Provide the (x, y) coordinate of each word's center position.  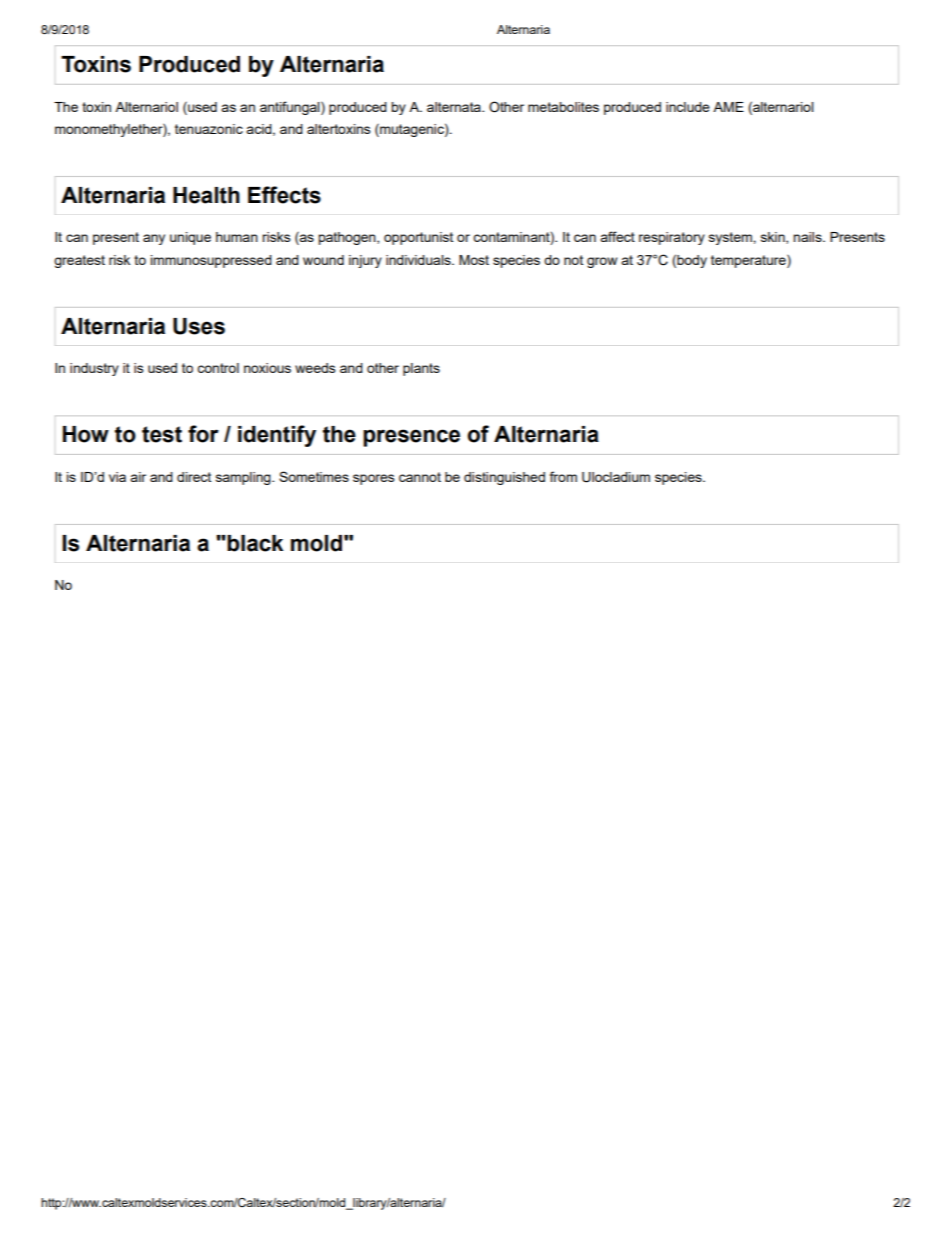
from (563, 476)
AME (728, 107)
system (731, 238)
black (254, 543)
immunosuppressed (211, 261)
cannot (420, 477)
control (218, 368)
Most (474, 260)
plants (421, 369)
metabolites (563, 107)
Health (206, 195)
